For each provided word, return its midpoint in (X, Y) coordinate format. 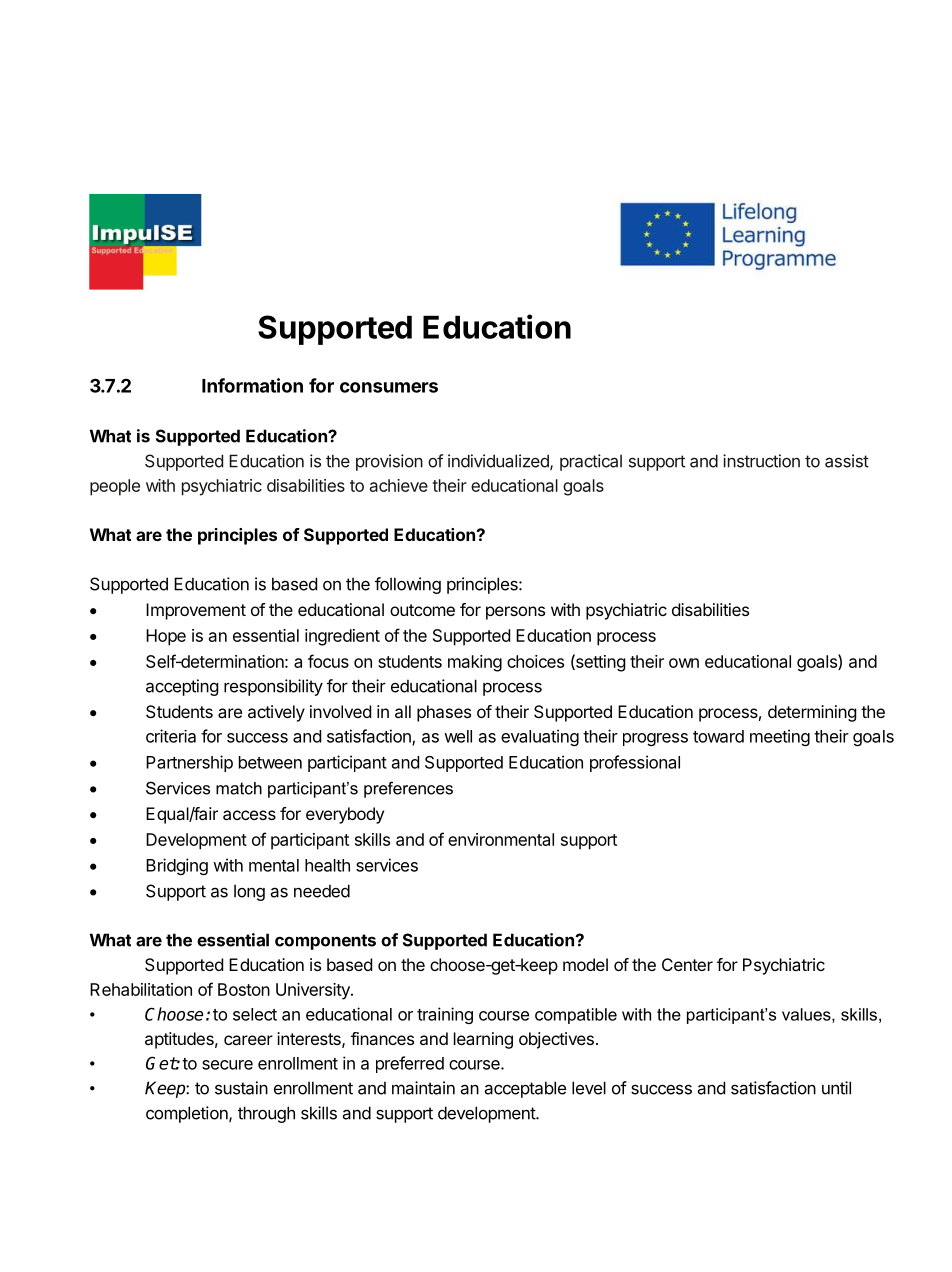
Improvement (196, 611)
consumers (389, 387)
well (458, 736)
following (408, 585)
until (836, 1088)
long (249, 892)
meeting (780, 737)
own (684, 663)
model (585, 964)
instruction (761, 461)
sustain (241, 1088)
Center (687, 964)
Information (252, 385)
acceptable (525, 1089)
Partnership (189, 763)
